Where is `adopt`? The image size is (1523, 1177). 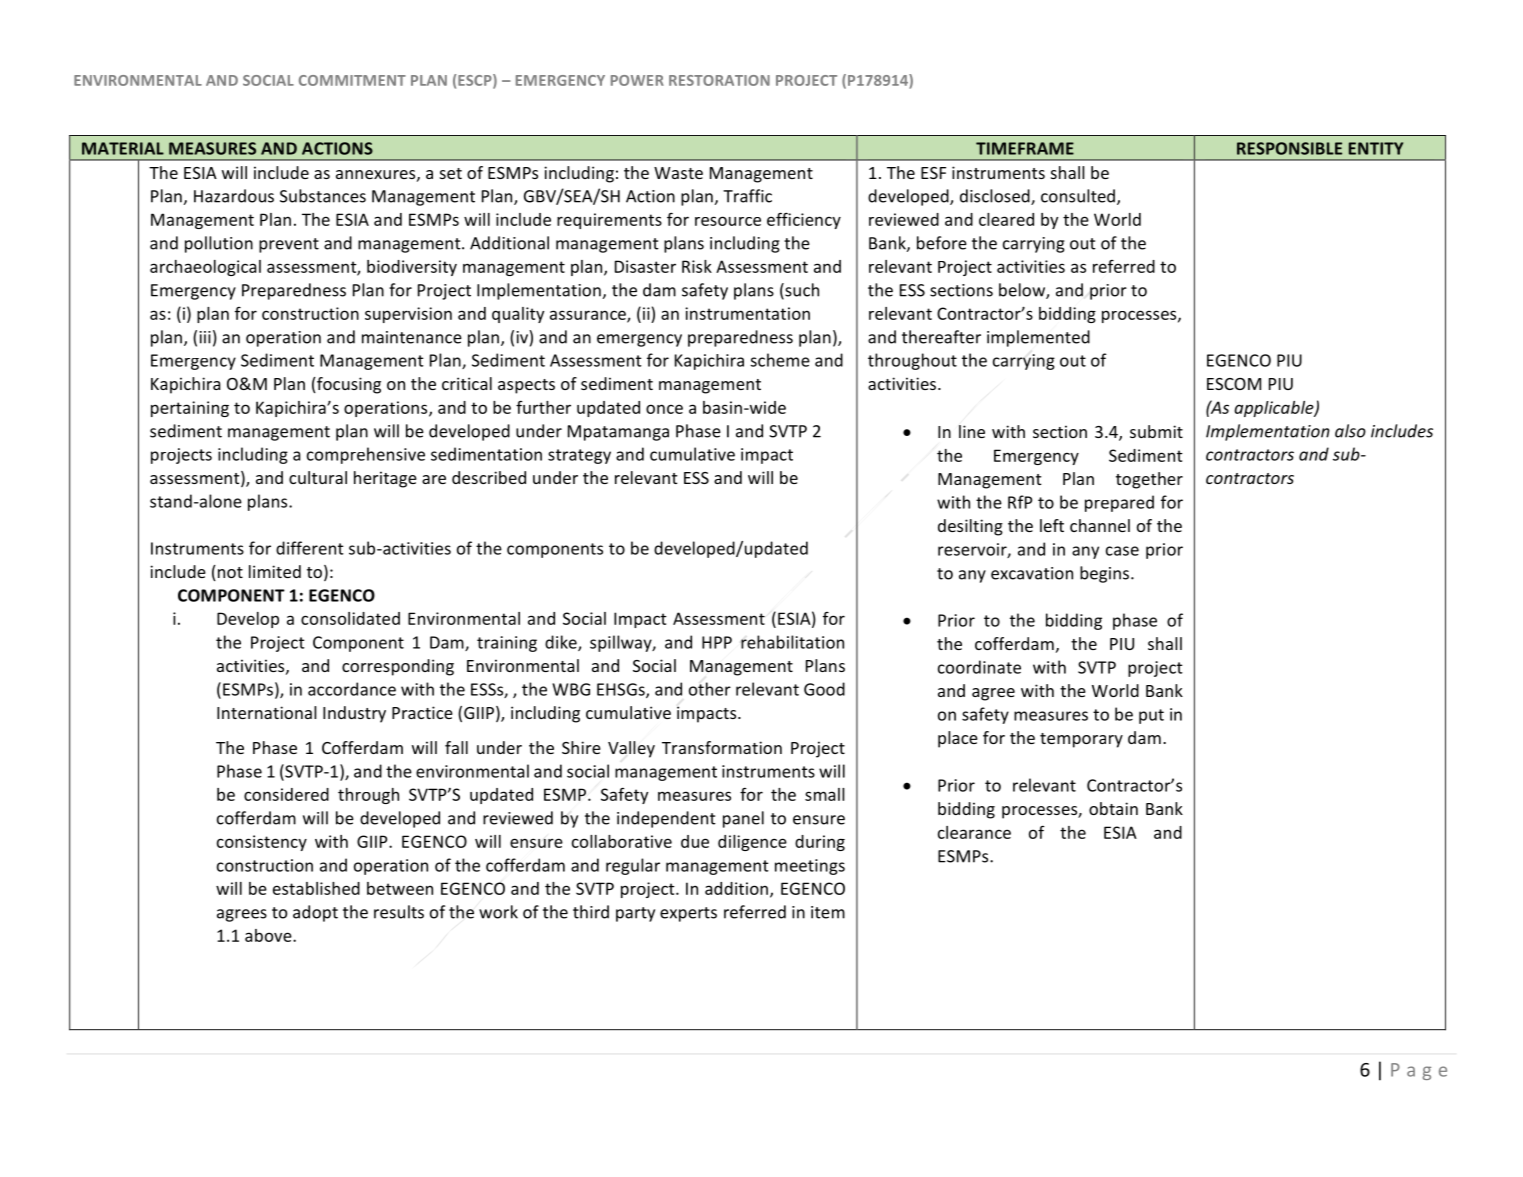 adopt is located at coordinates (315, 913).
